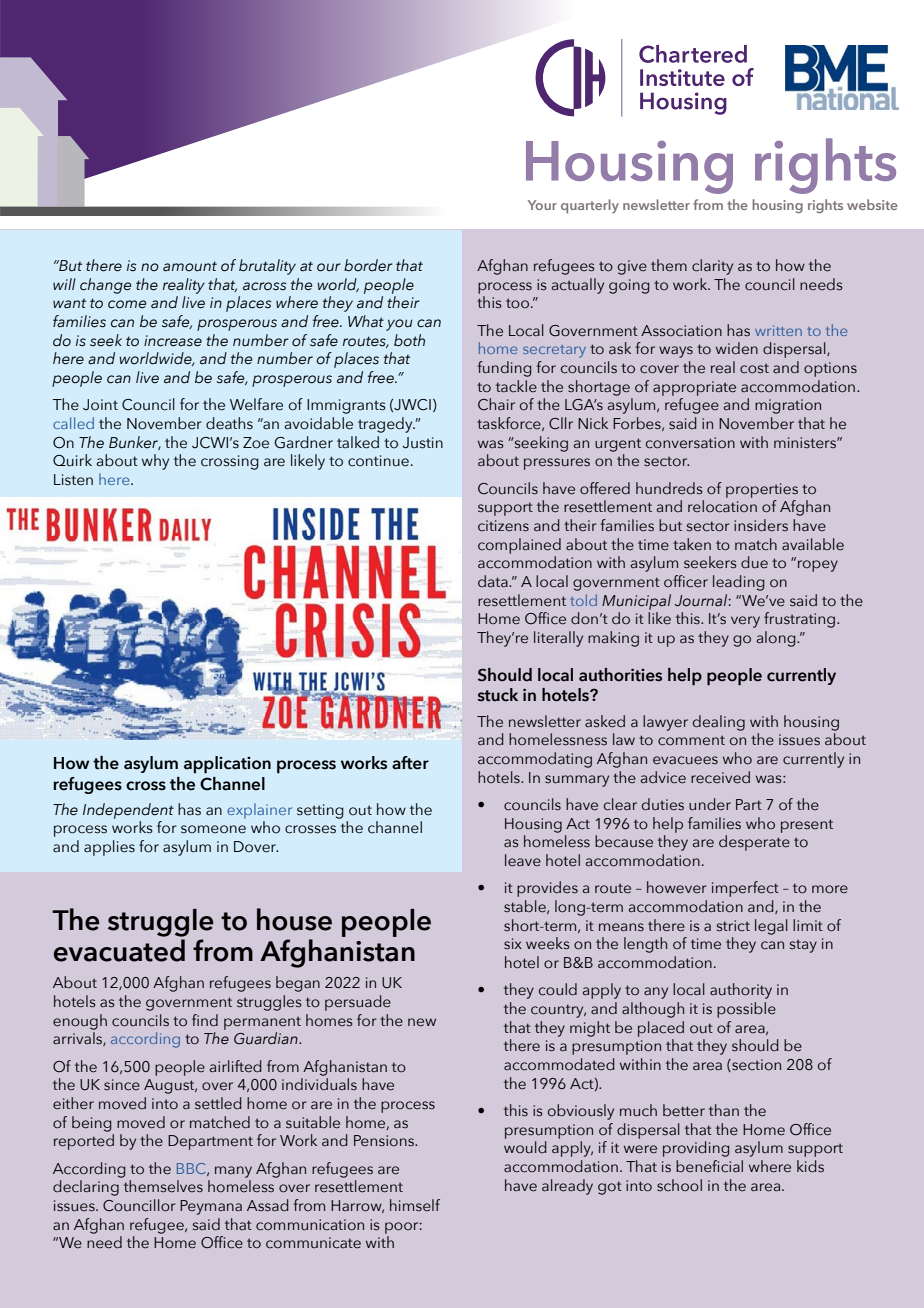  What do you see at coordinates (542, 205) in the page?
I see `Your` at bounding box center [542, 205].
